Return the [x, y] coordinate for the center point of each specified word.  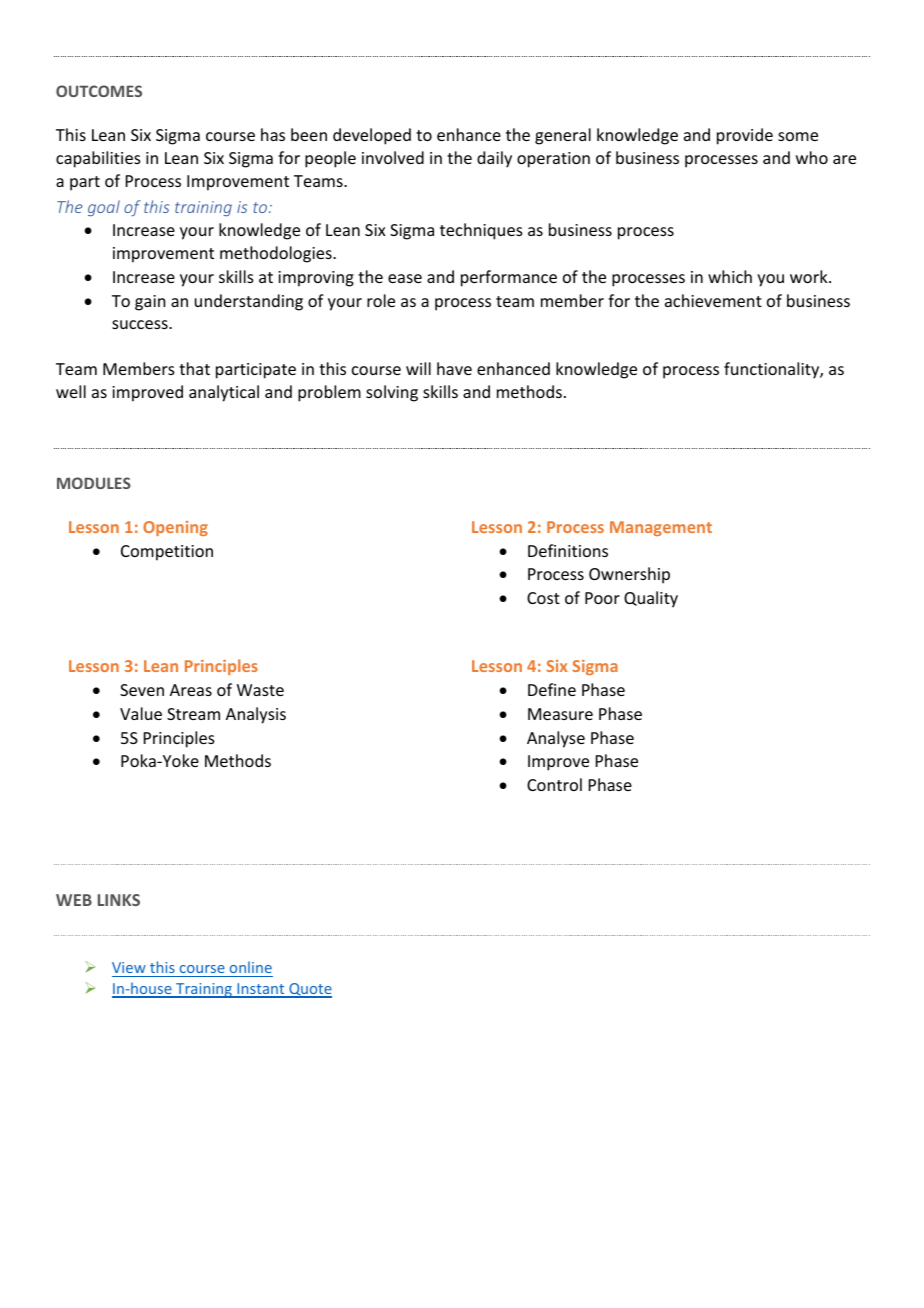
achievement [713, 300]
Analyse [556, 739]
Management [661, 528]
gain [150, 303]
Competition [167, 553]
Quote [309, 990]
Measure [560, 714]
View [129, 967]
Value [141, 713]
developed [372, 136]
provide [745, 136]
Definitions [568, 550]
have [454, 368]
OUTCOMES [99, 91]
